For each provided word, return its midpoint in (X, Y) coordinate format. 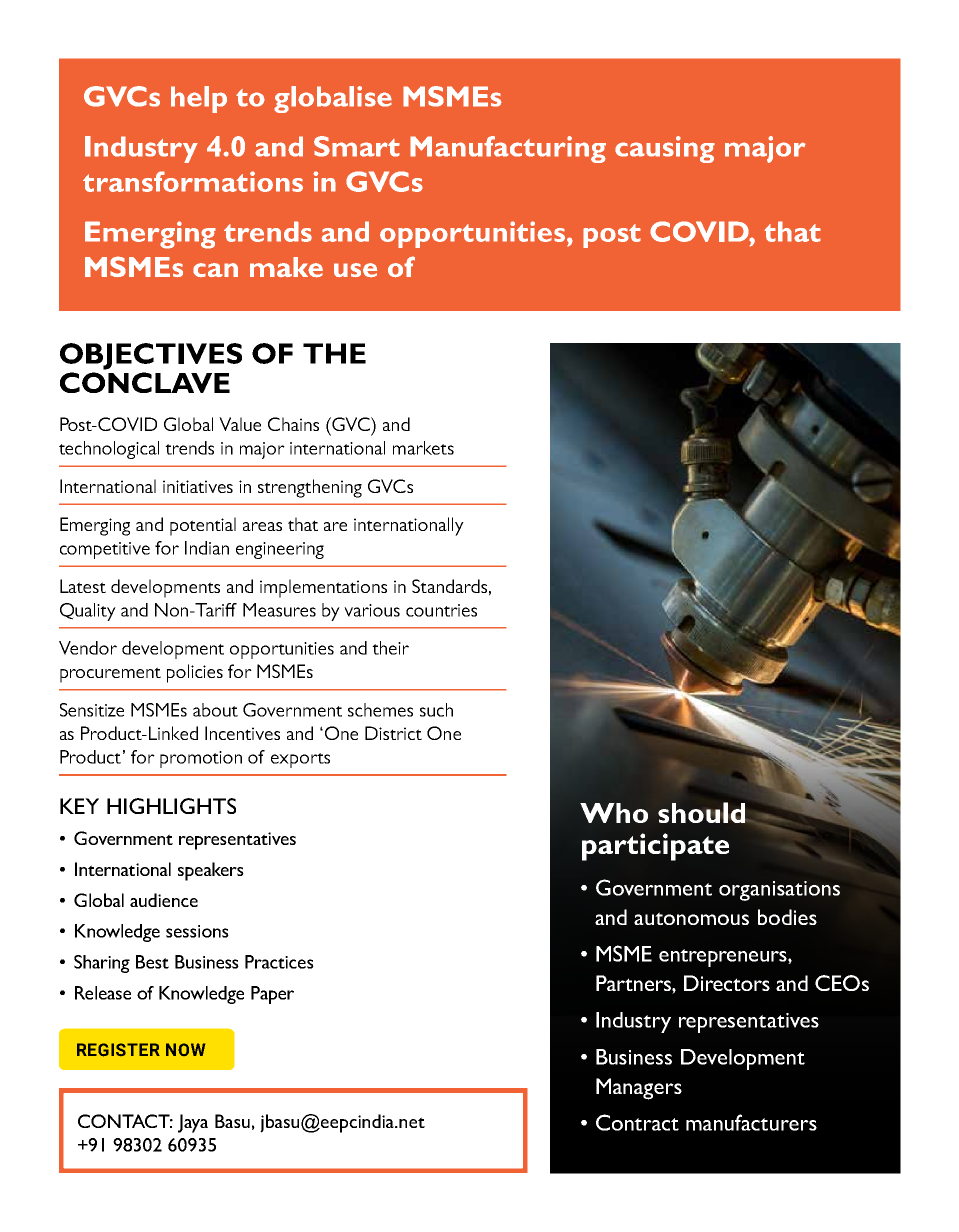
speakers (211, 871)
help (199, 99)
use (355, 270)
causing (665, 149)
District (393, 733)
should (703, 812)
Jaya (193, 1123)
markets (423, 448)
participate (655, 847)
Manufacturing (508, 149)
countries (441, 610)
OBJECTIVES (151, 356)
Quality (88, 612)
